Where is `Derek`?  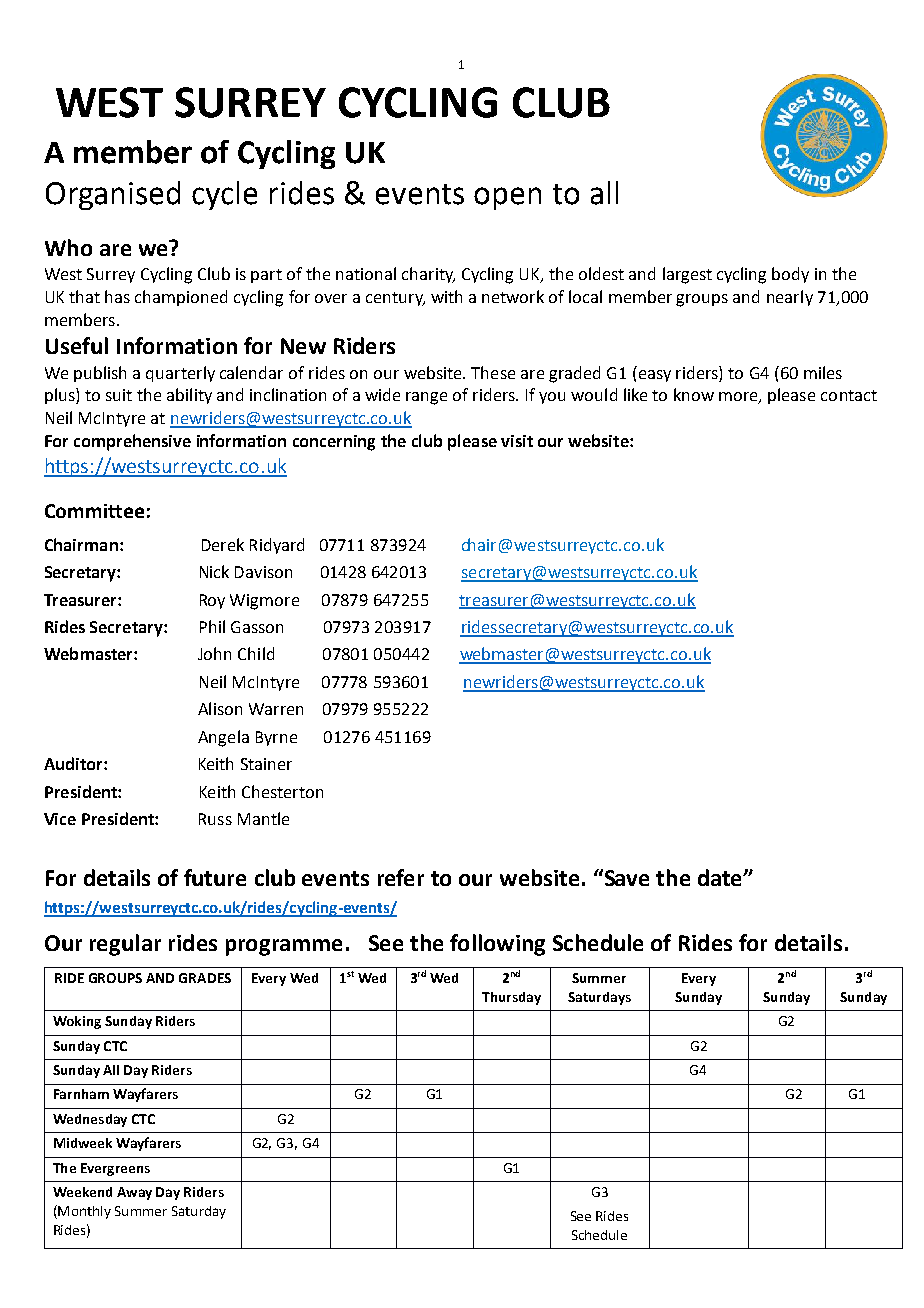
Derek is located at coordinates (223, 544).
